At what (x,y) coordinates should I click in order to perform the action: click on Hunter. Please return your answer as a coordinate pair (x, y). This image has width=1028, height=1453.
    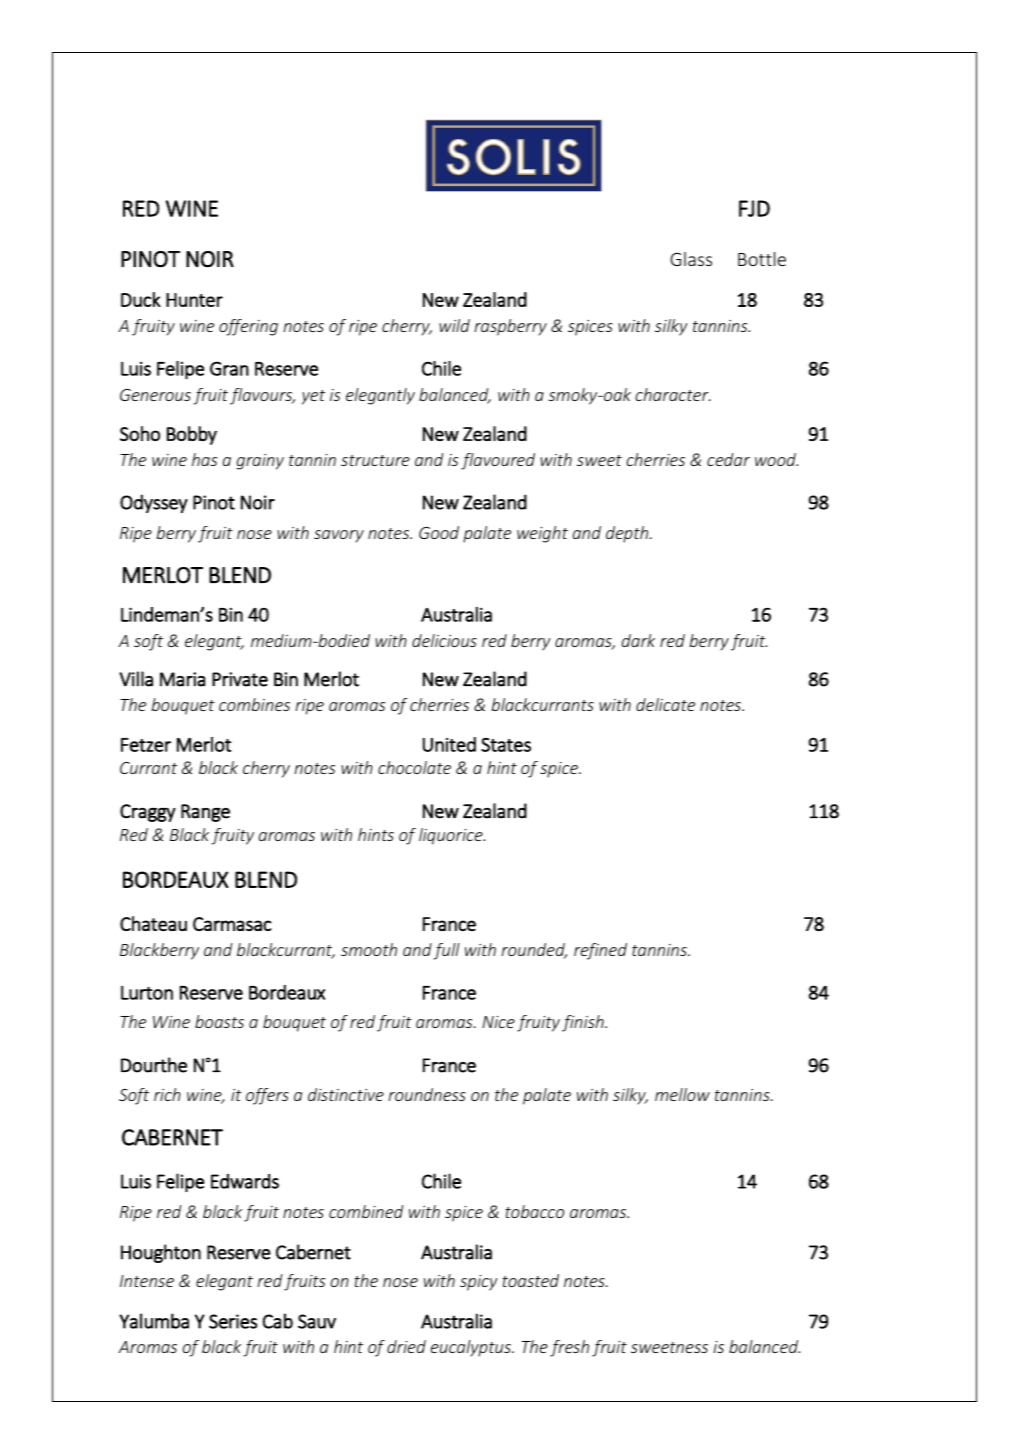
    Looking at the image, I should click on (194, 300).
